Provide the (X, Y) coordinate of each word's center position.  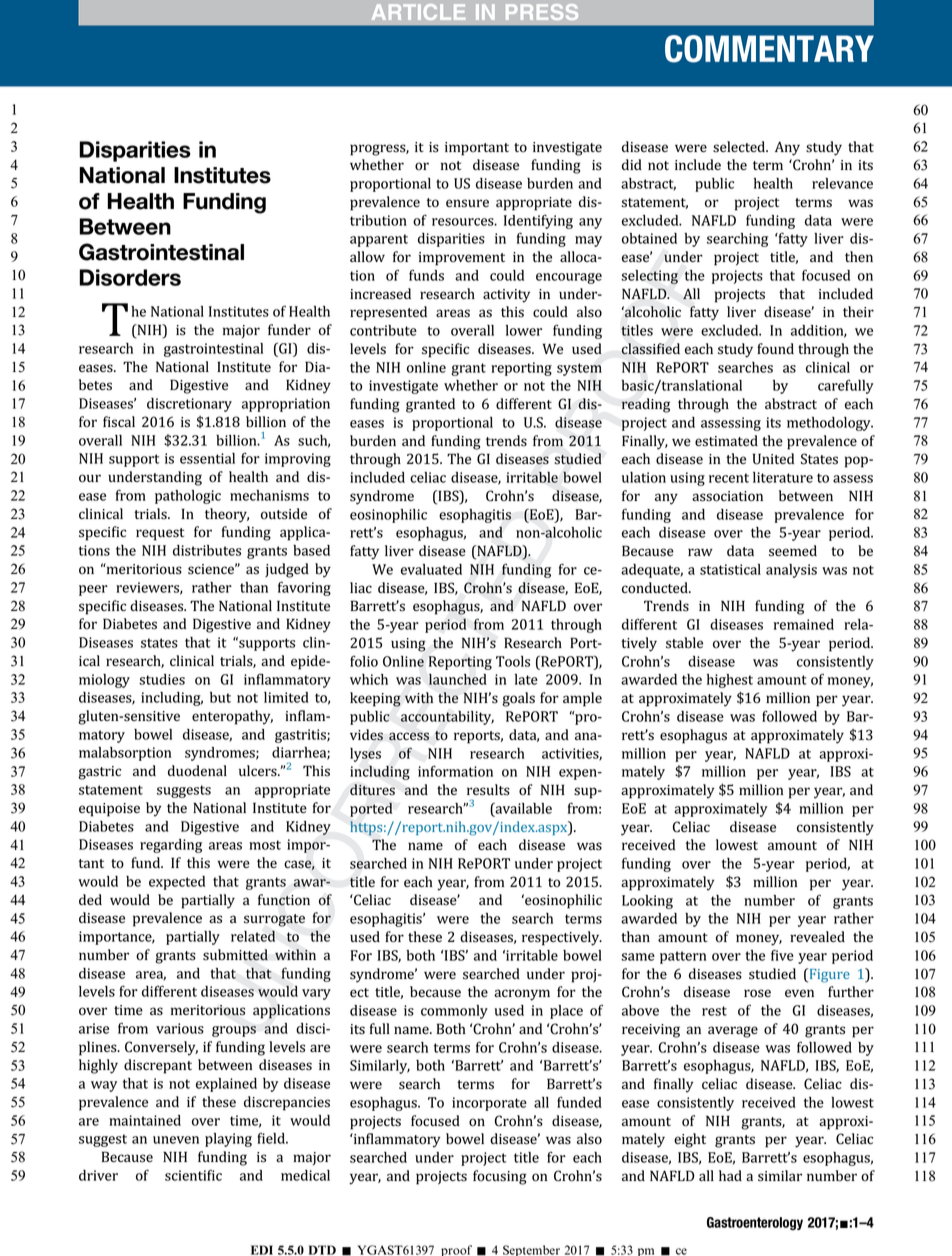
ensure (467, 203)
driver (98, 1175)
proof (456, 1250)
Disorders (130, 277)
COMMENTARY (769, 49)
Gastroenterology (755, 1223)
